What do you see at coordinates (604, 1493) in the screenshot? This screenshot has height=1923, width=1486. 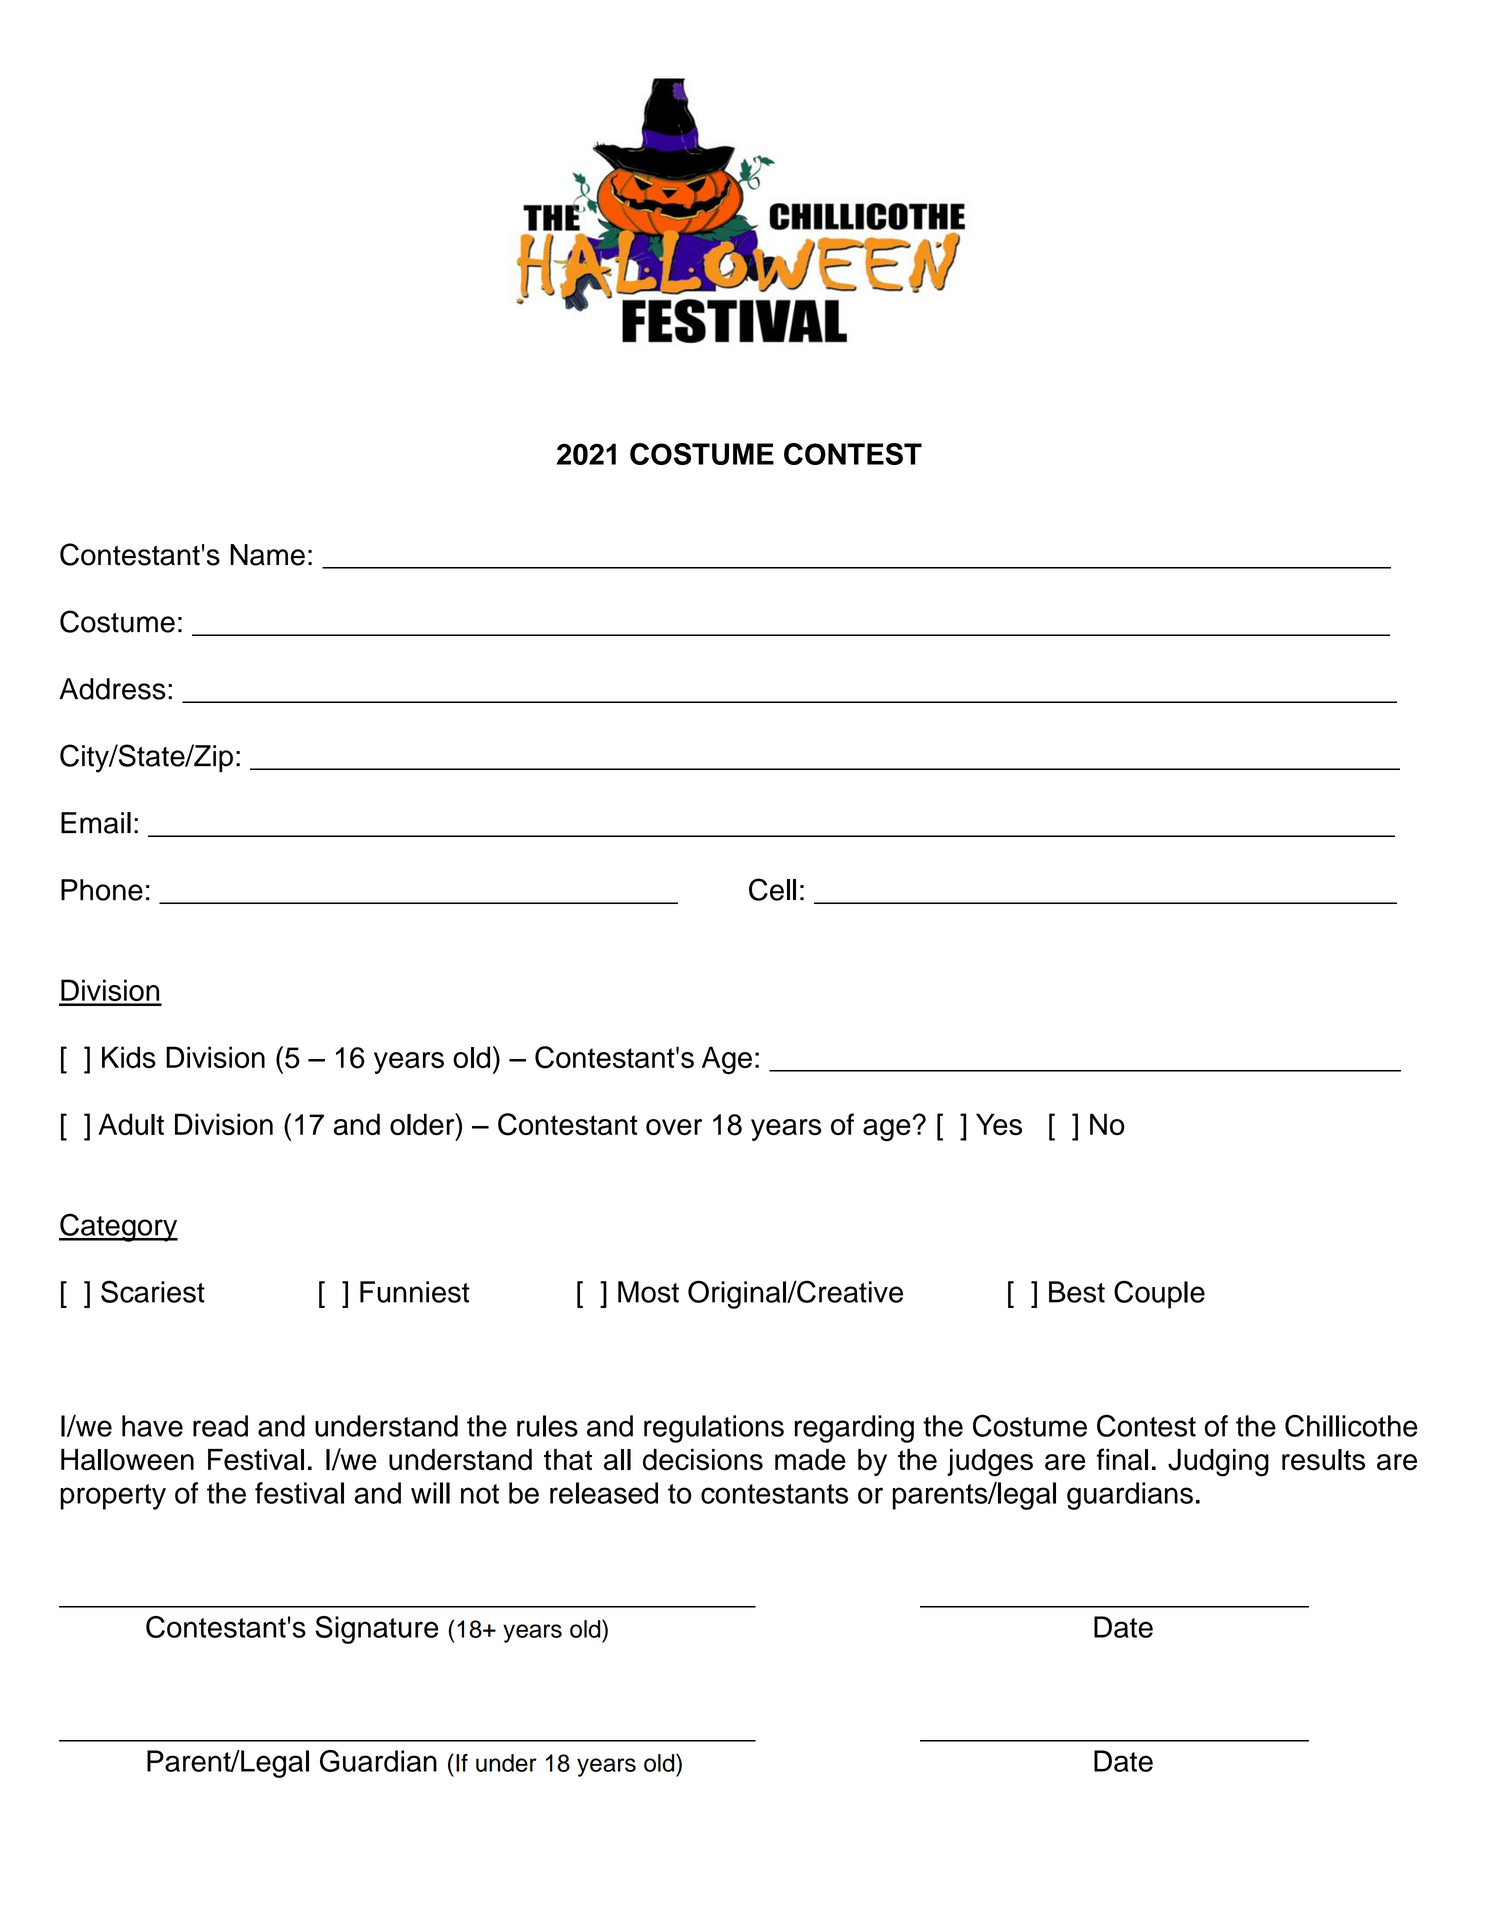 I see `released` at bounding box center [604, 1493].
